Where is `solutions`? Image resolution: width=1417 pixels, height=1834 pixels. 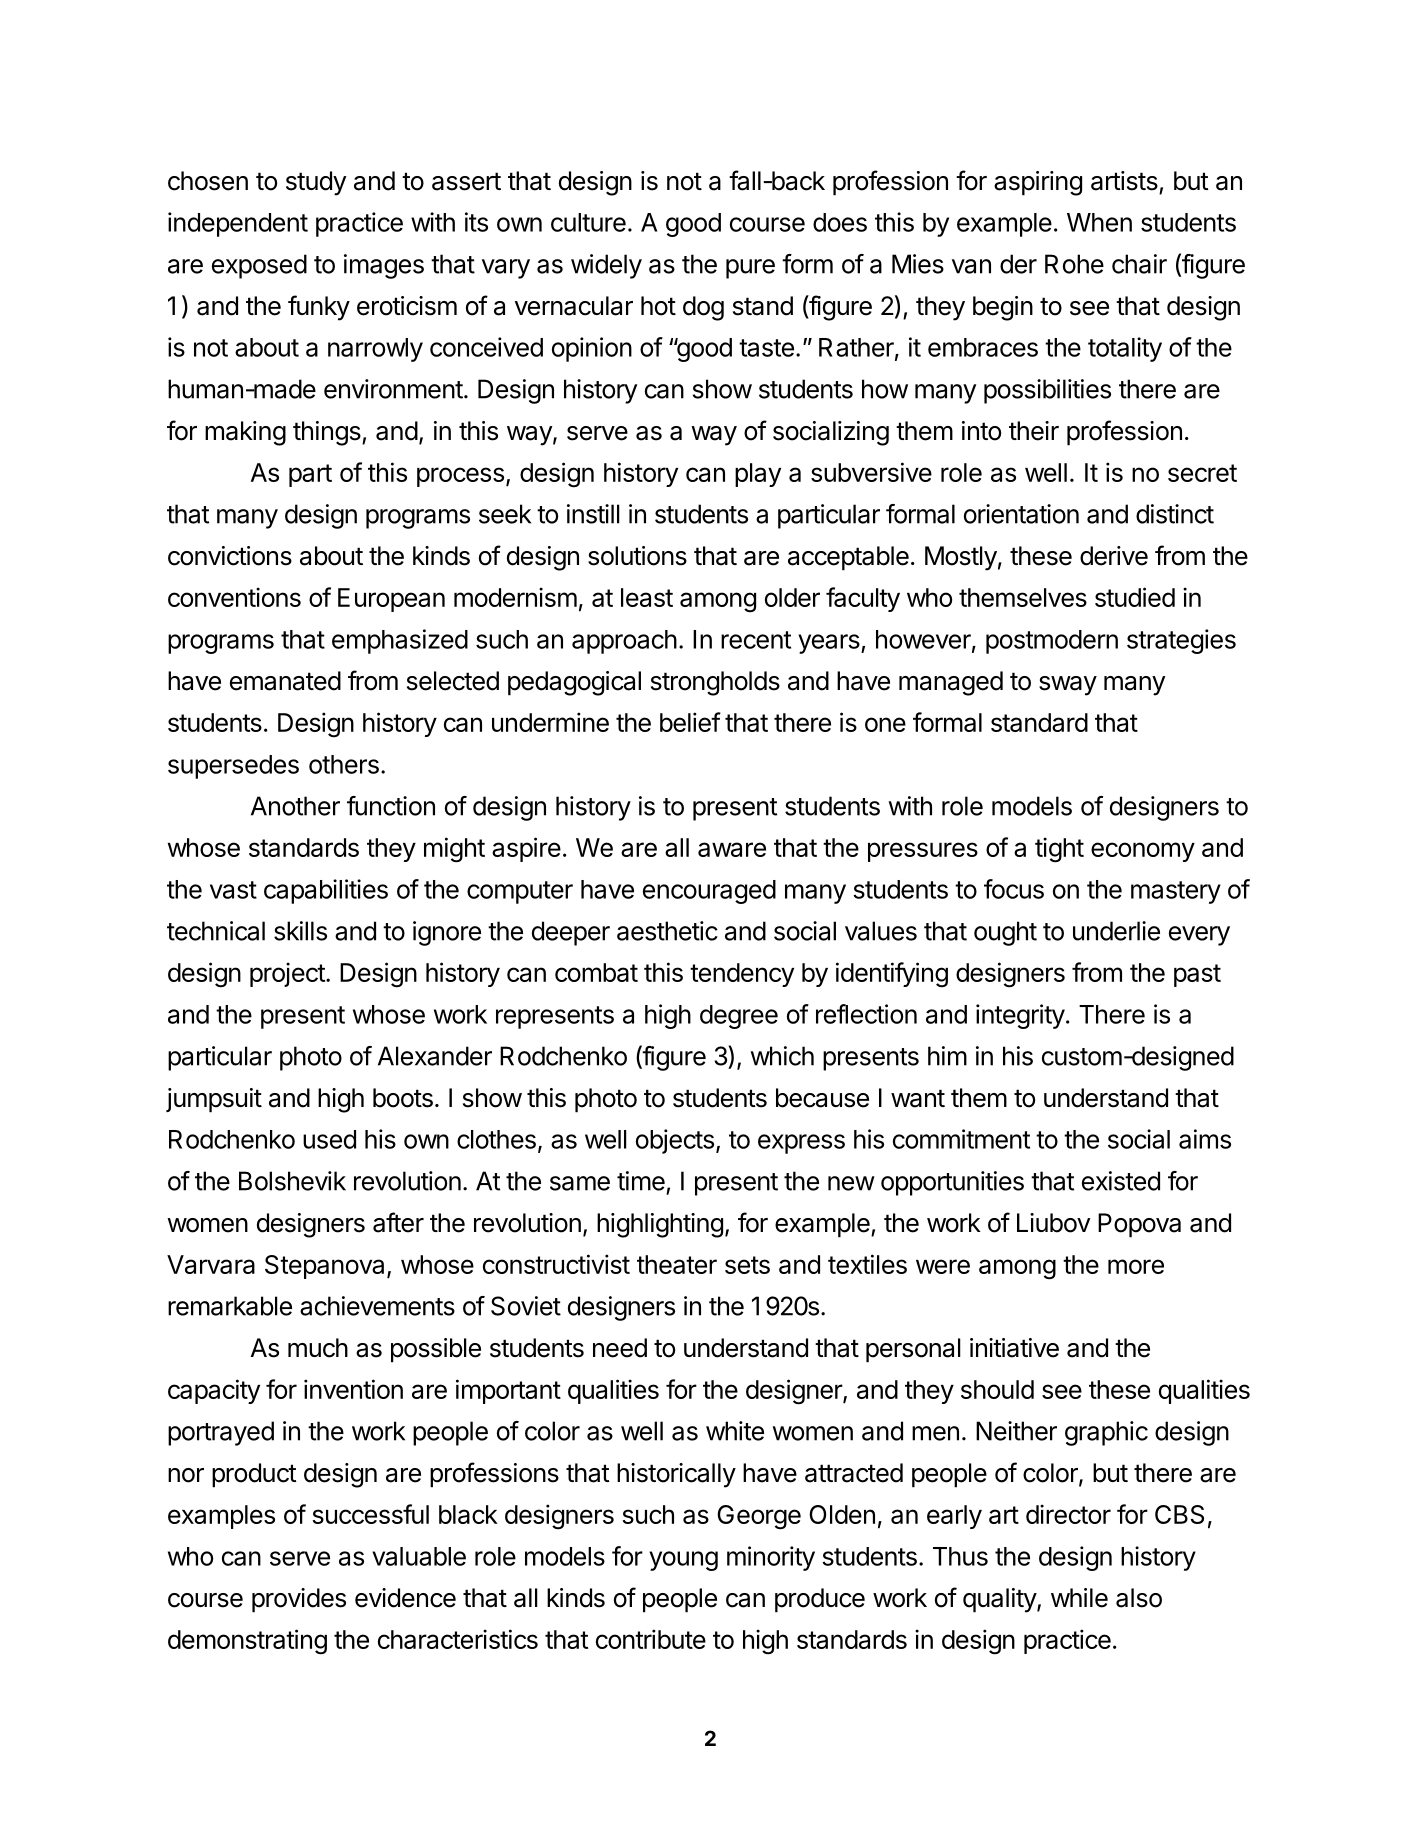
solutions is located at coordinates (637, 556).
